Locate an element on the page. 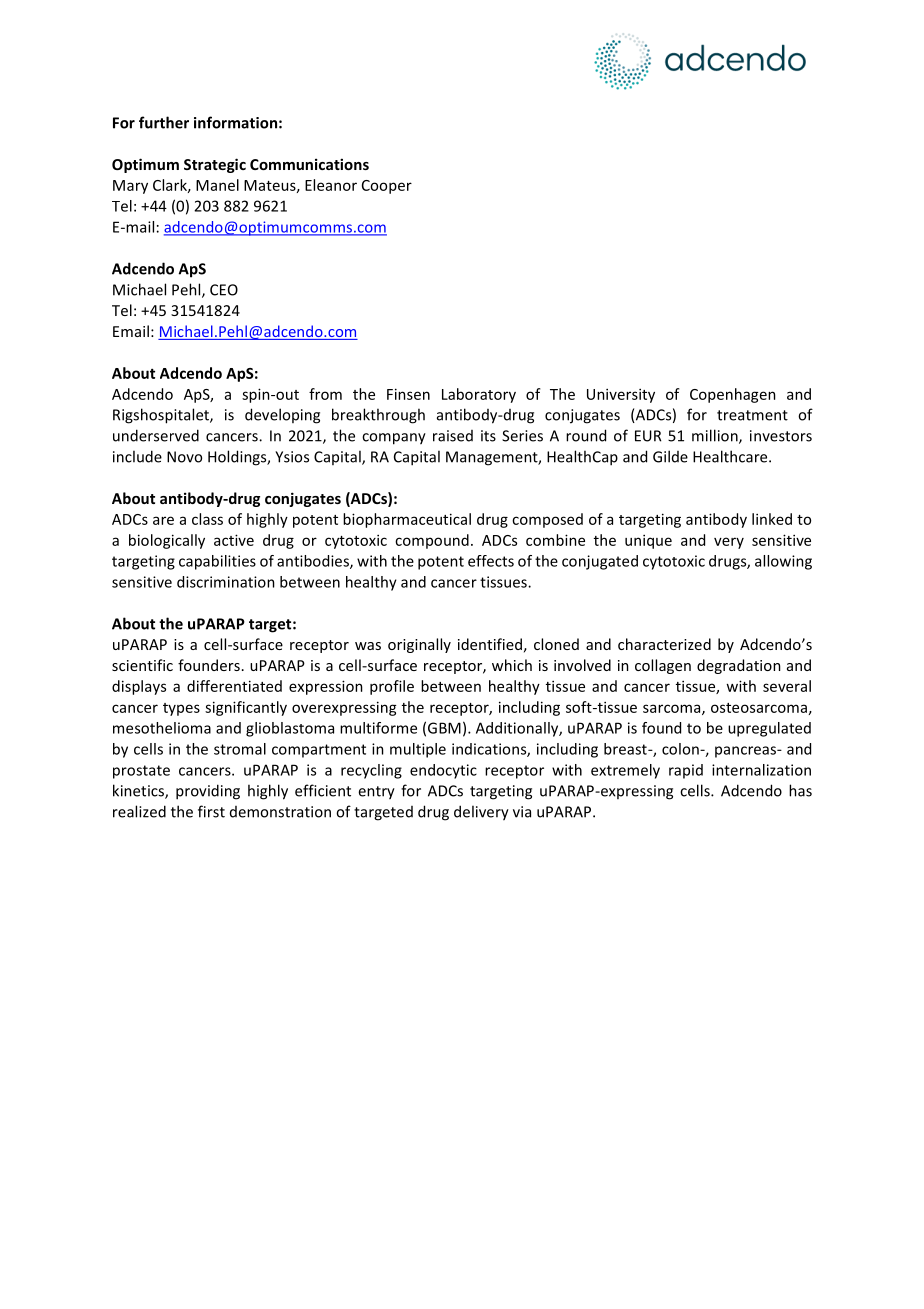 The width and height of the page is (924, 1309). Copenhagen is located at coordinates (733, 395).
